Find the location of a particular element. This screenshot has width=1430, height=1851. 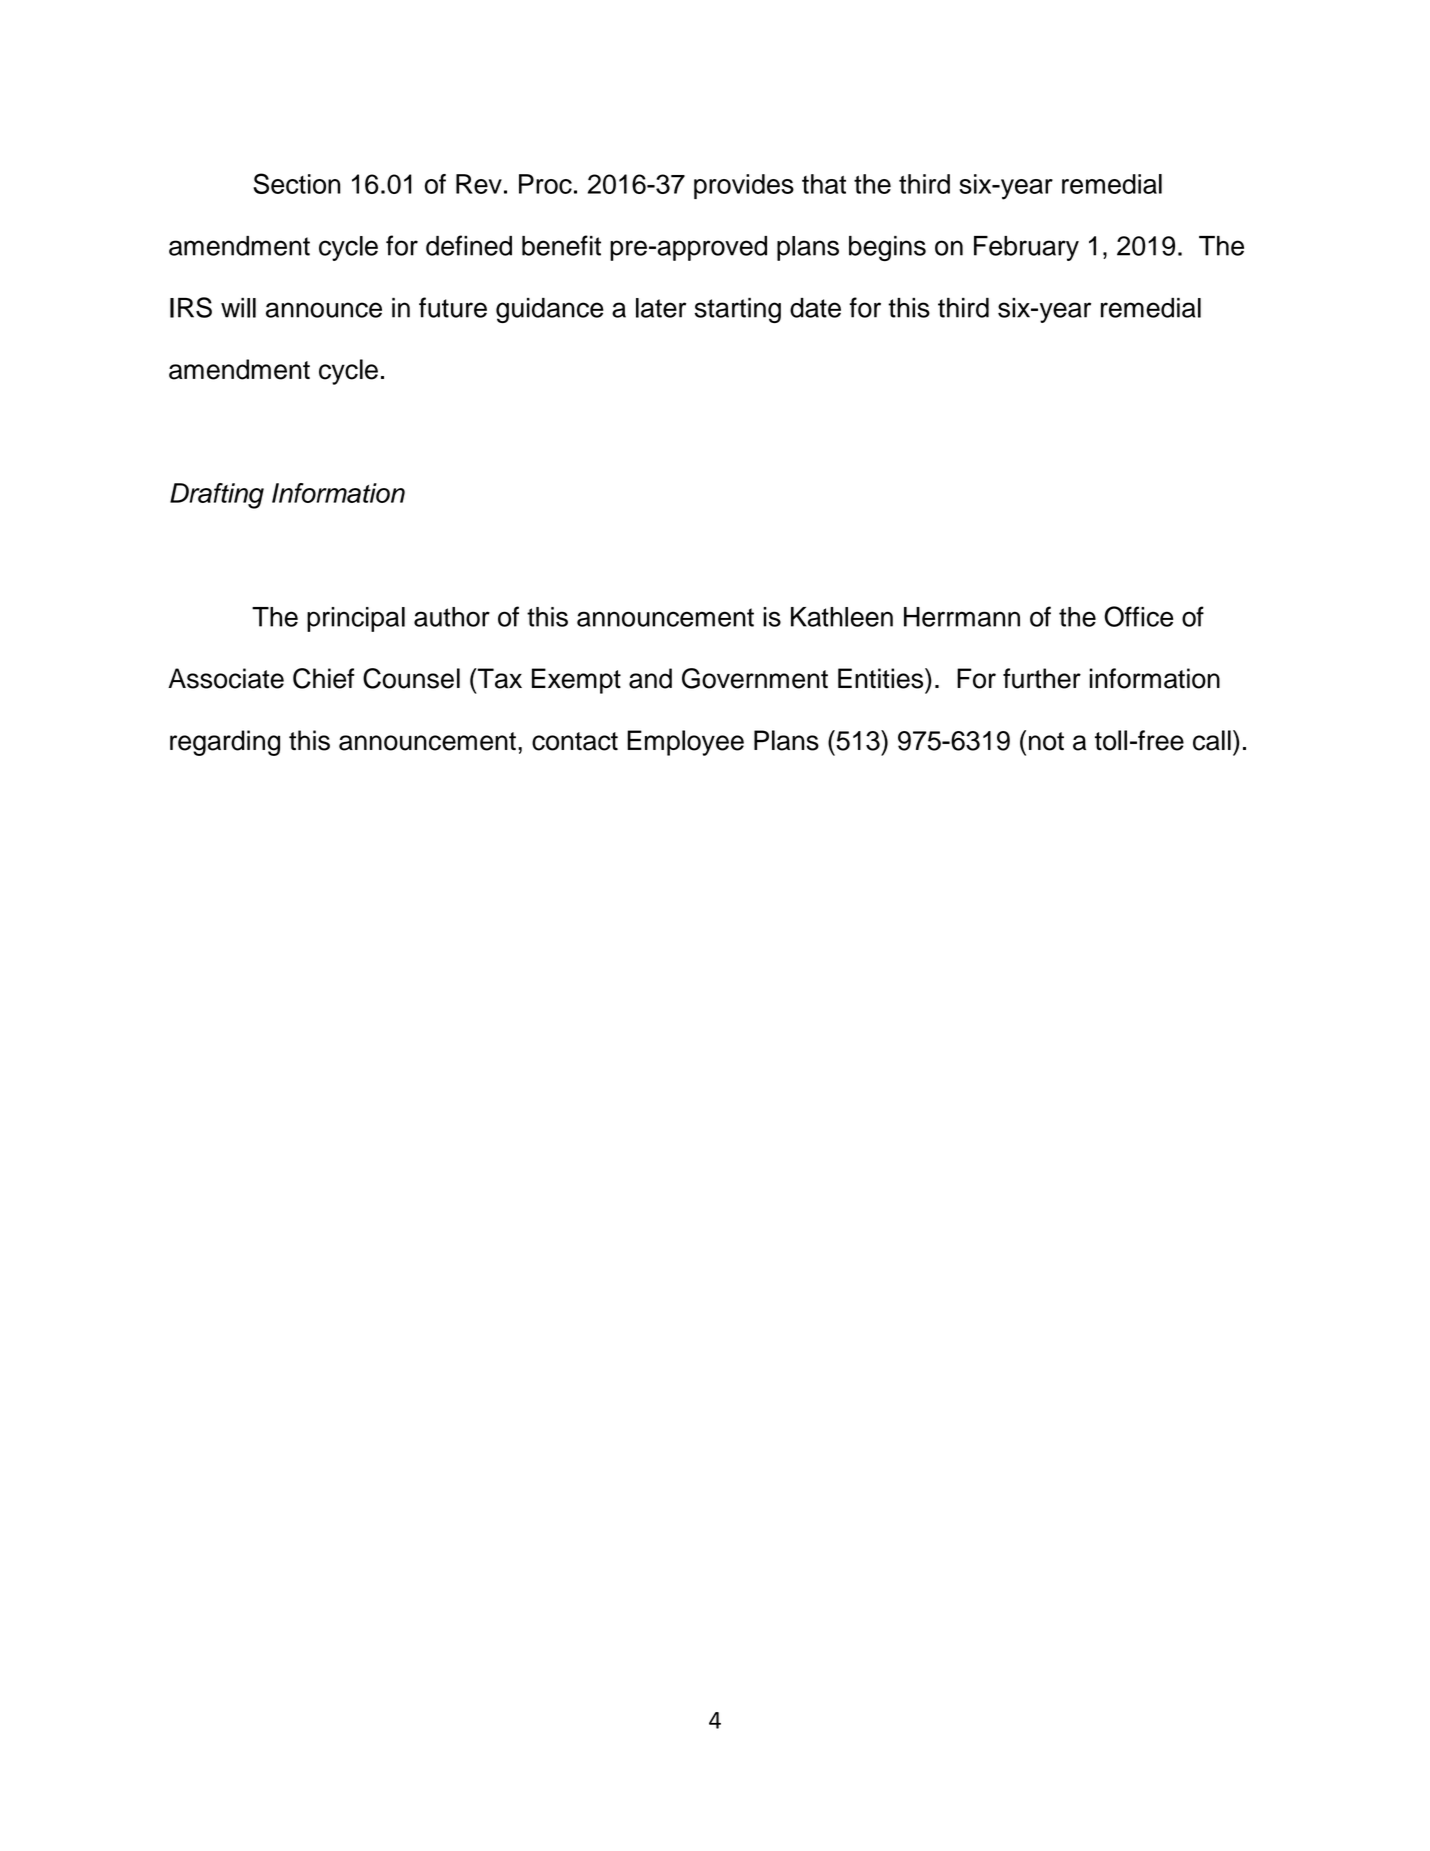

provides is located at coordinates (744, 186).
